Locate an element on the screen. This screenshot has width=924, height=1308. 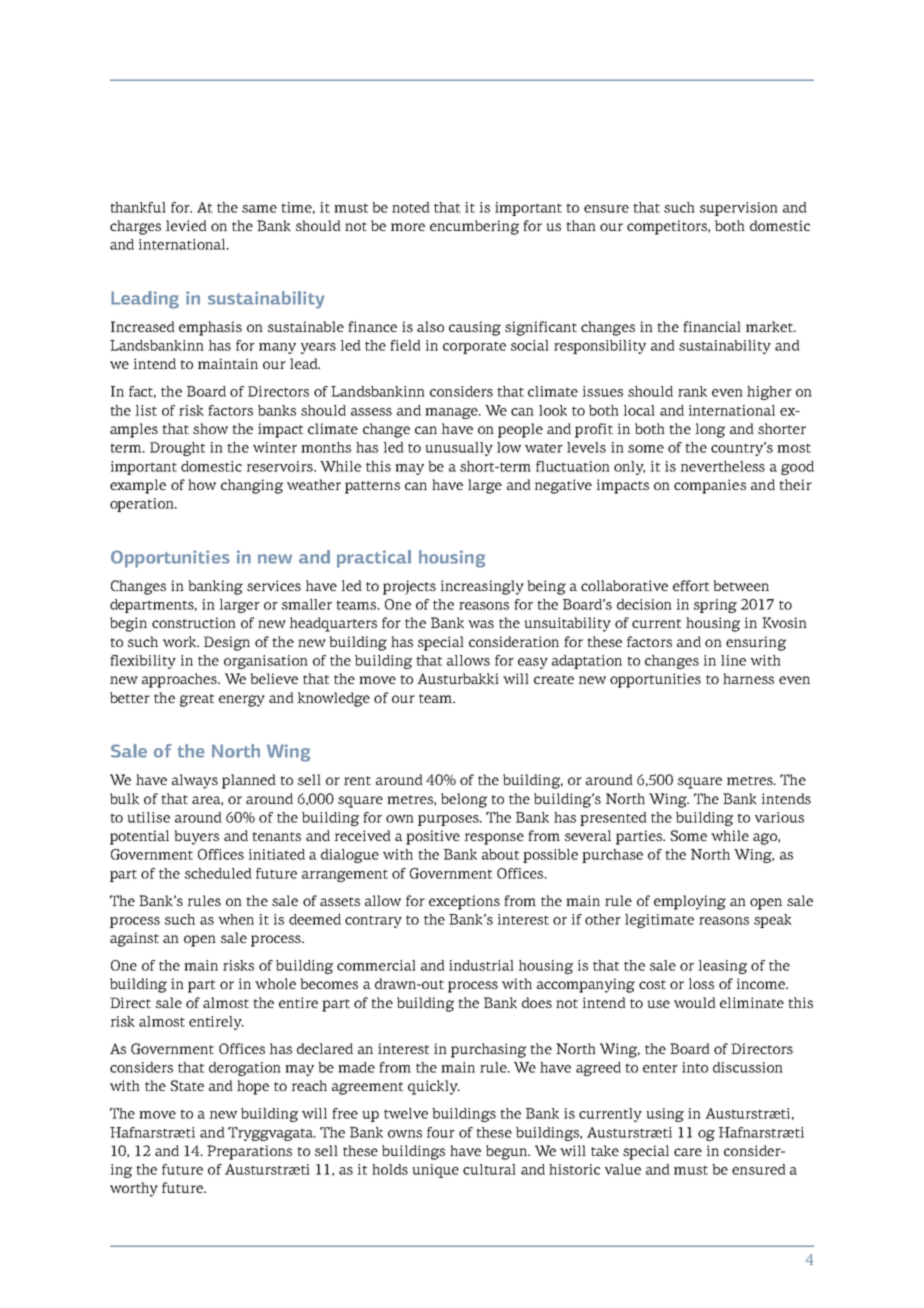
Preparations is located at coordinates (249, 1152).
